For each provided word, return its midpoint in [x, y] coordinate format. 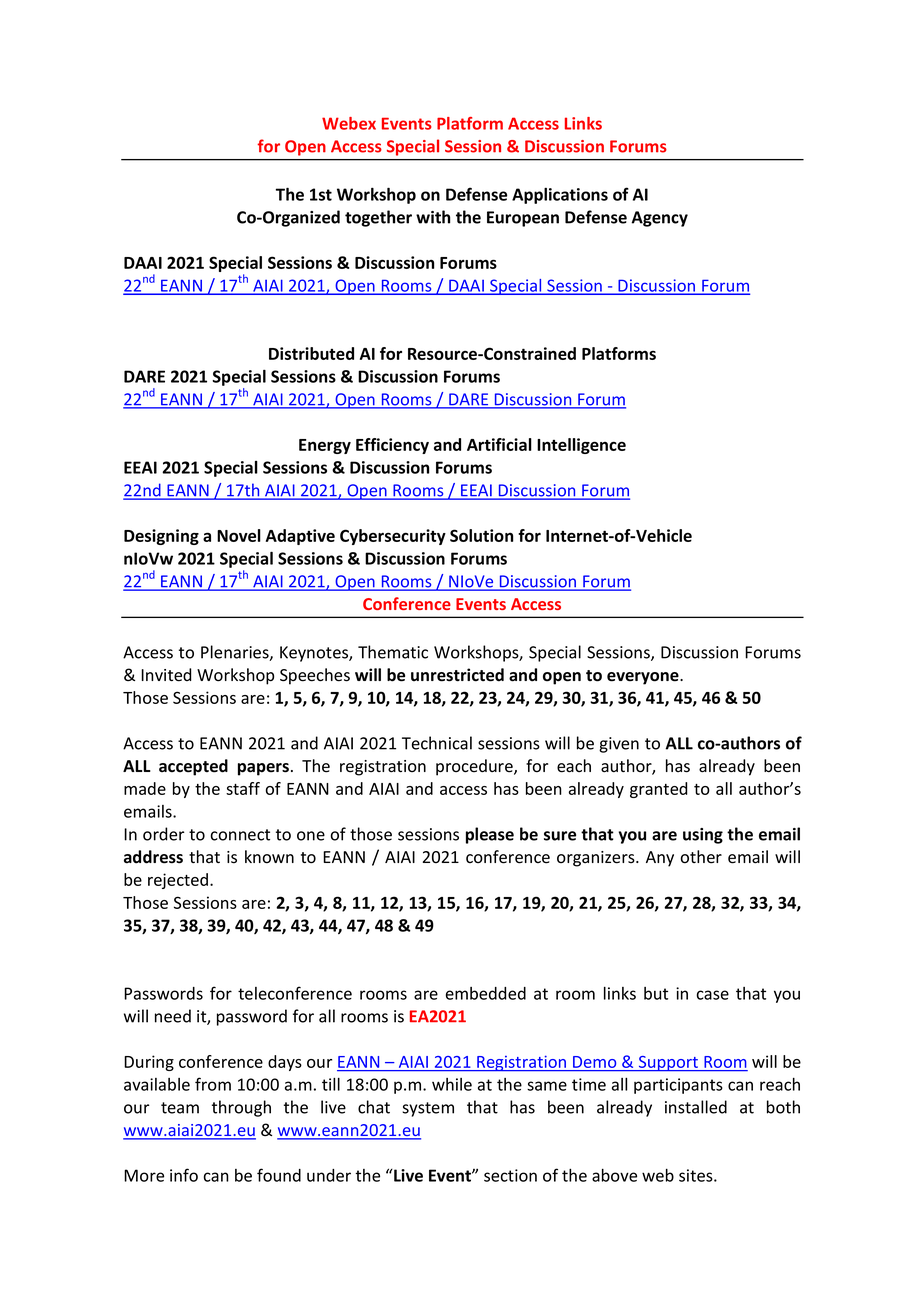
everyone [644, 678]
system [428, 1109]
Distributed [311, 353]
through [241, 1108]
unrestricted [457, 675]
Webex [349, 123]
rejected [178, 881]
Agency [659, 219]
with [433, 217]
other [701, 857]
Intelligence [581, 446]
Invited [166, 675]
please [490, 835]
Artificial [499, 444]
